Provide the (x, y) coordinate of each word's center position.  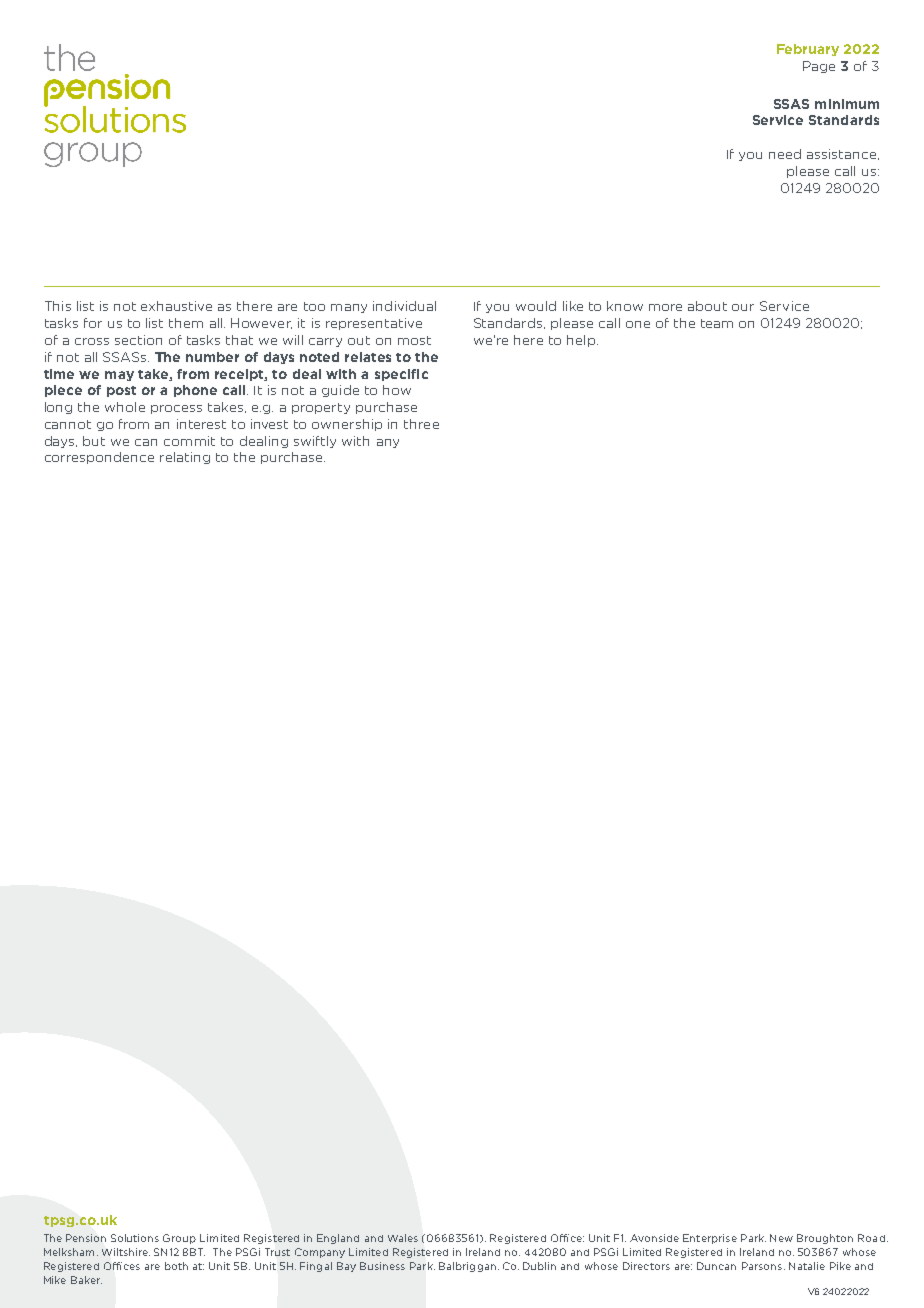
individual (404, 306)
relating (185, 458)
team (717, 323)
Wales (403, 1238)
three (421, 424)
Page (819, 67)
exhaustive (176, 306)
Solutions (135, 1238)
